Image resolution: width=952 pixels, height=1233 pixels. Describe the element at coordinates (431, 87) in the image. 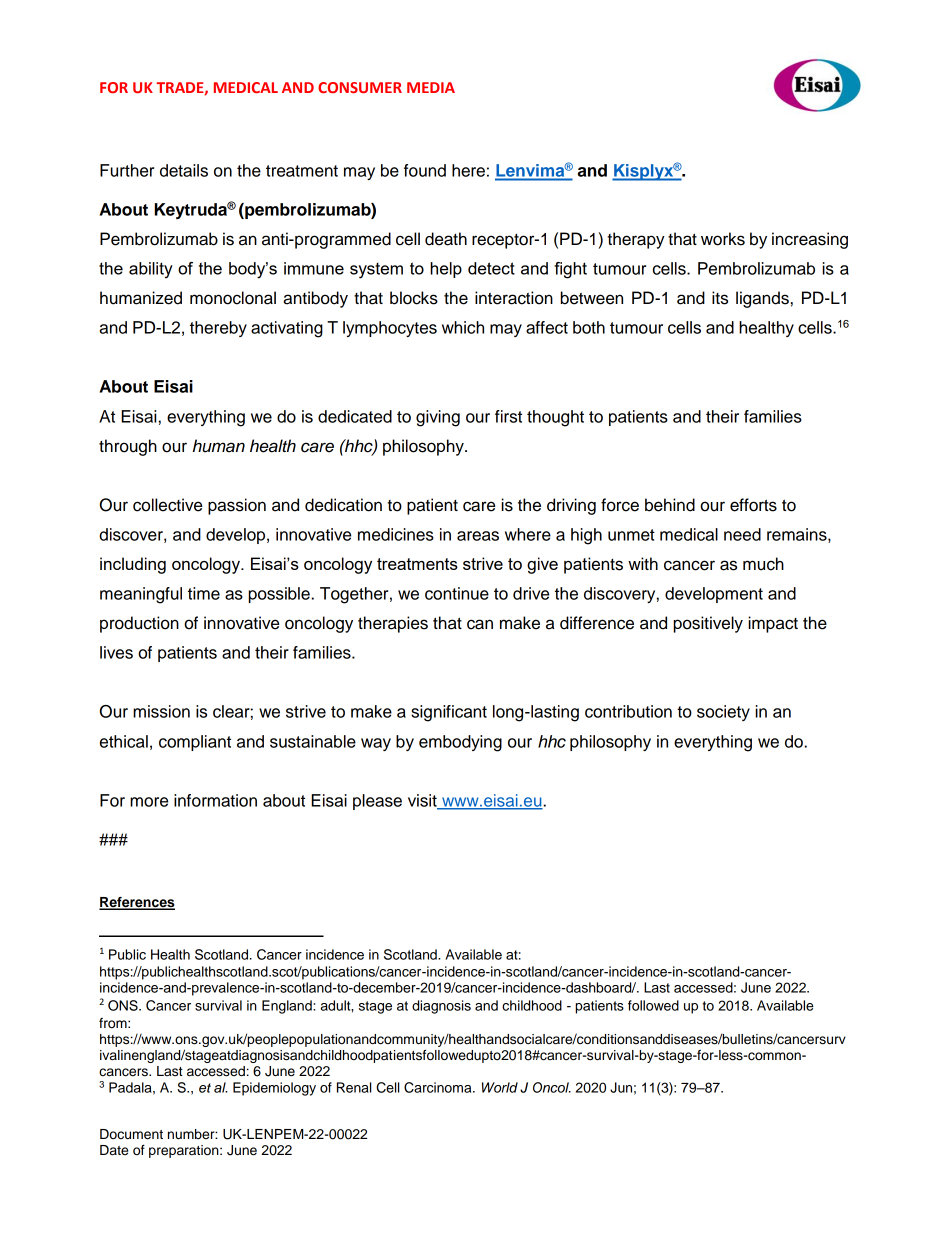

I see `MEDIA` at that location.
